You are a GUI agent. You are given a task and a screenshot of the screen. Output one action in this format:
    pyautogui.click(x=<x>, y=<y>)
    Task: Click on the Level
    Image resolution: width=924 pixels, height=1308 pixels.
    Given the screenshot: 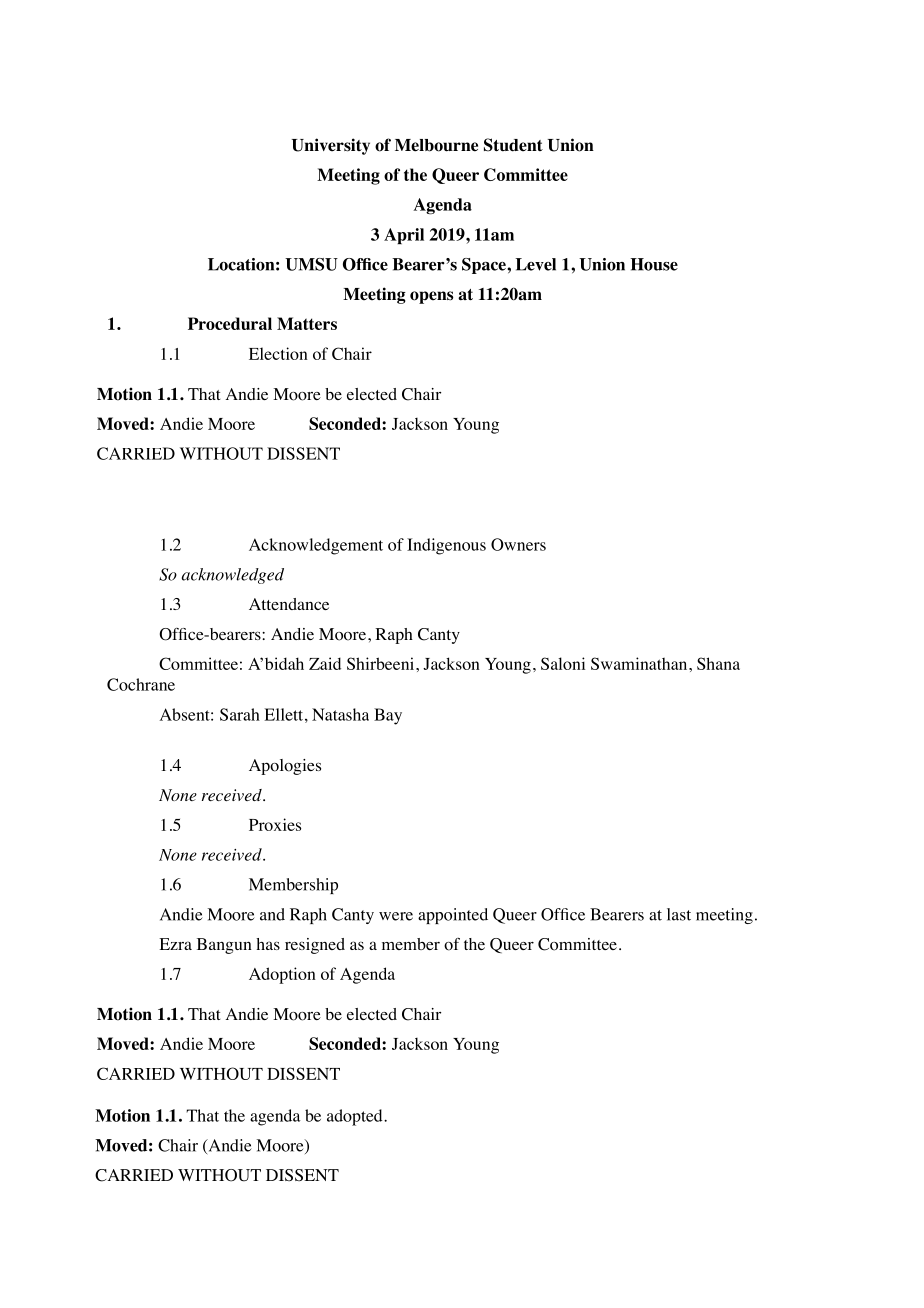 What is the action you would take?
    pyautogui.click(x=535, y=264)
